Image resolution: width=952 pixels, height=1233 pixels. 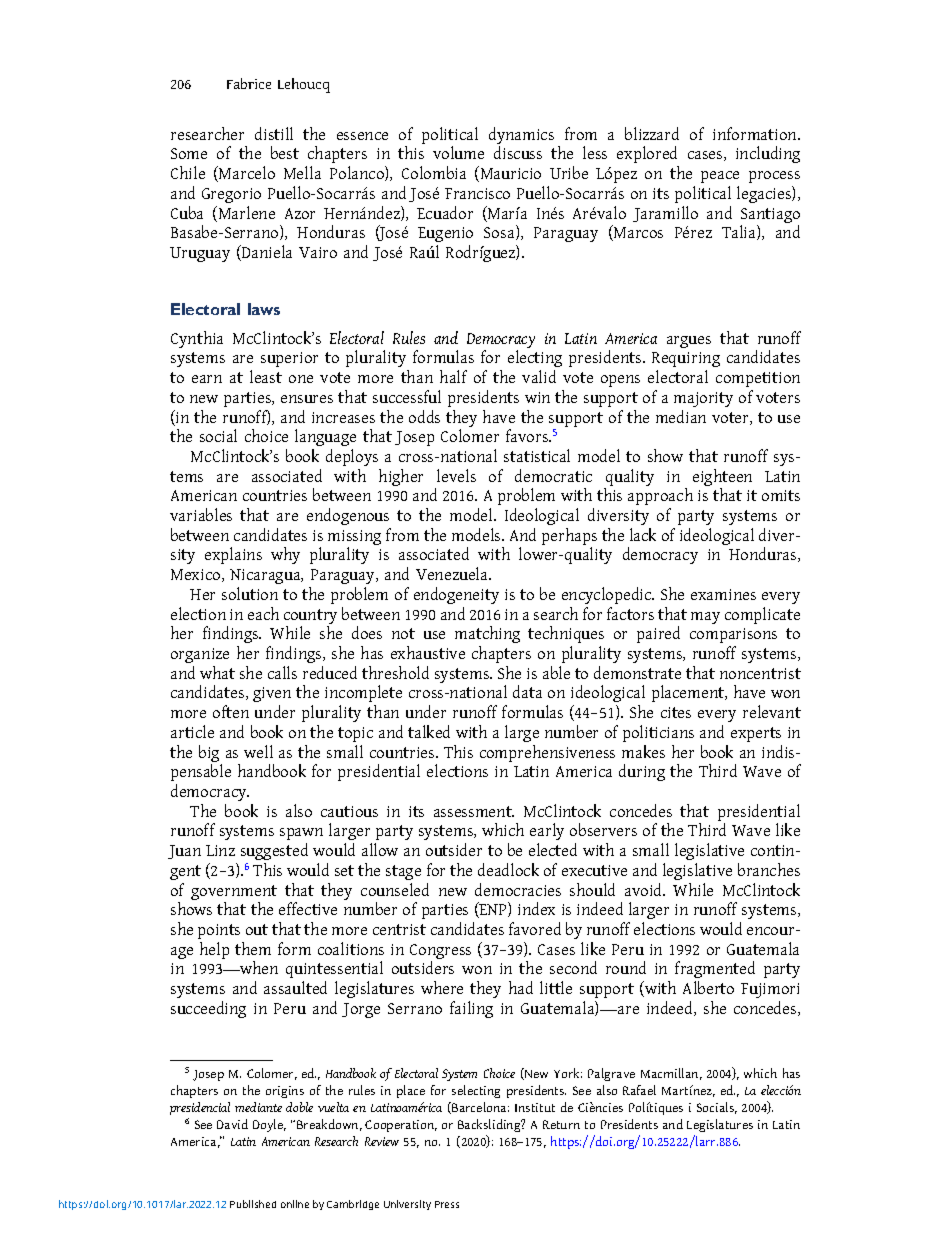 What do you see at coordinates (453, 376) in the page?
I see `half` at bounding box center [453, 376].
